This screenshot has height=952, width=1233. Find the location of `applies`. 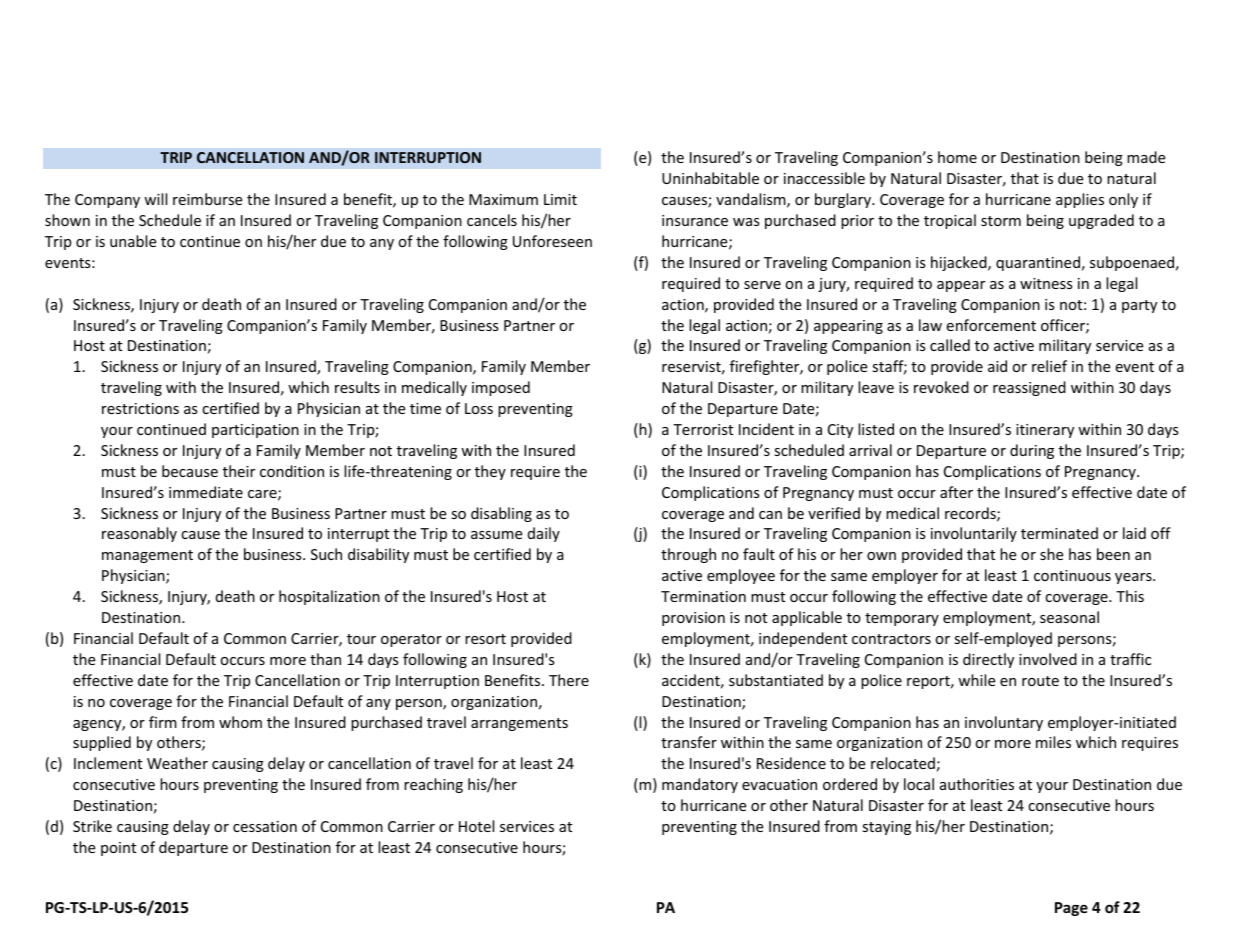

applies is located at coordinates (1080, 200).
